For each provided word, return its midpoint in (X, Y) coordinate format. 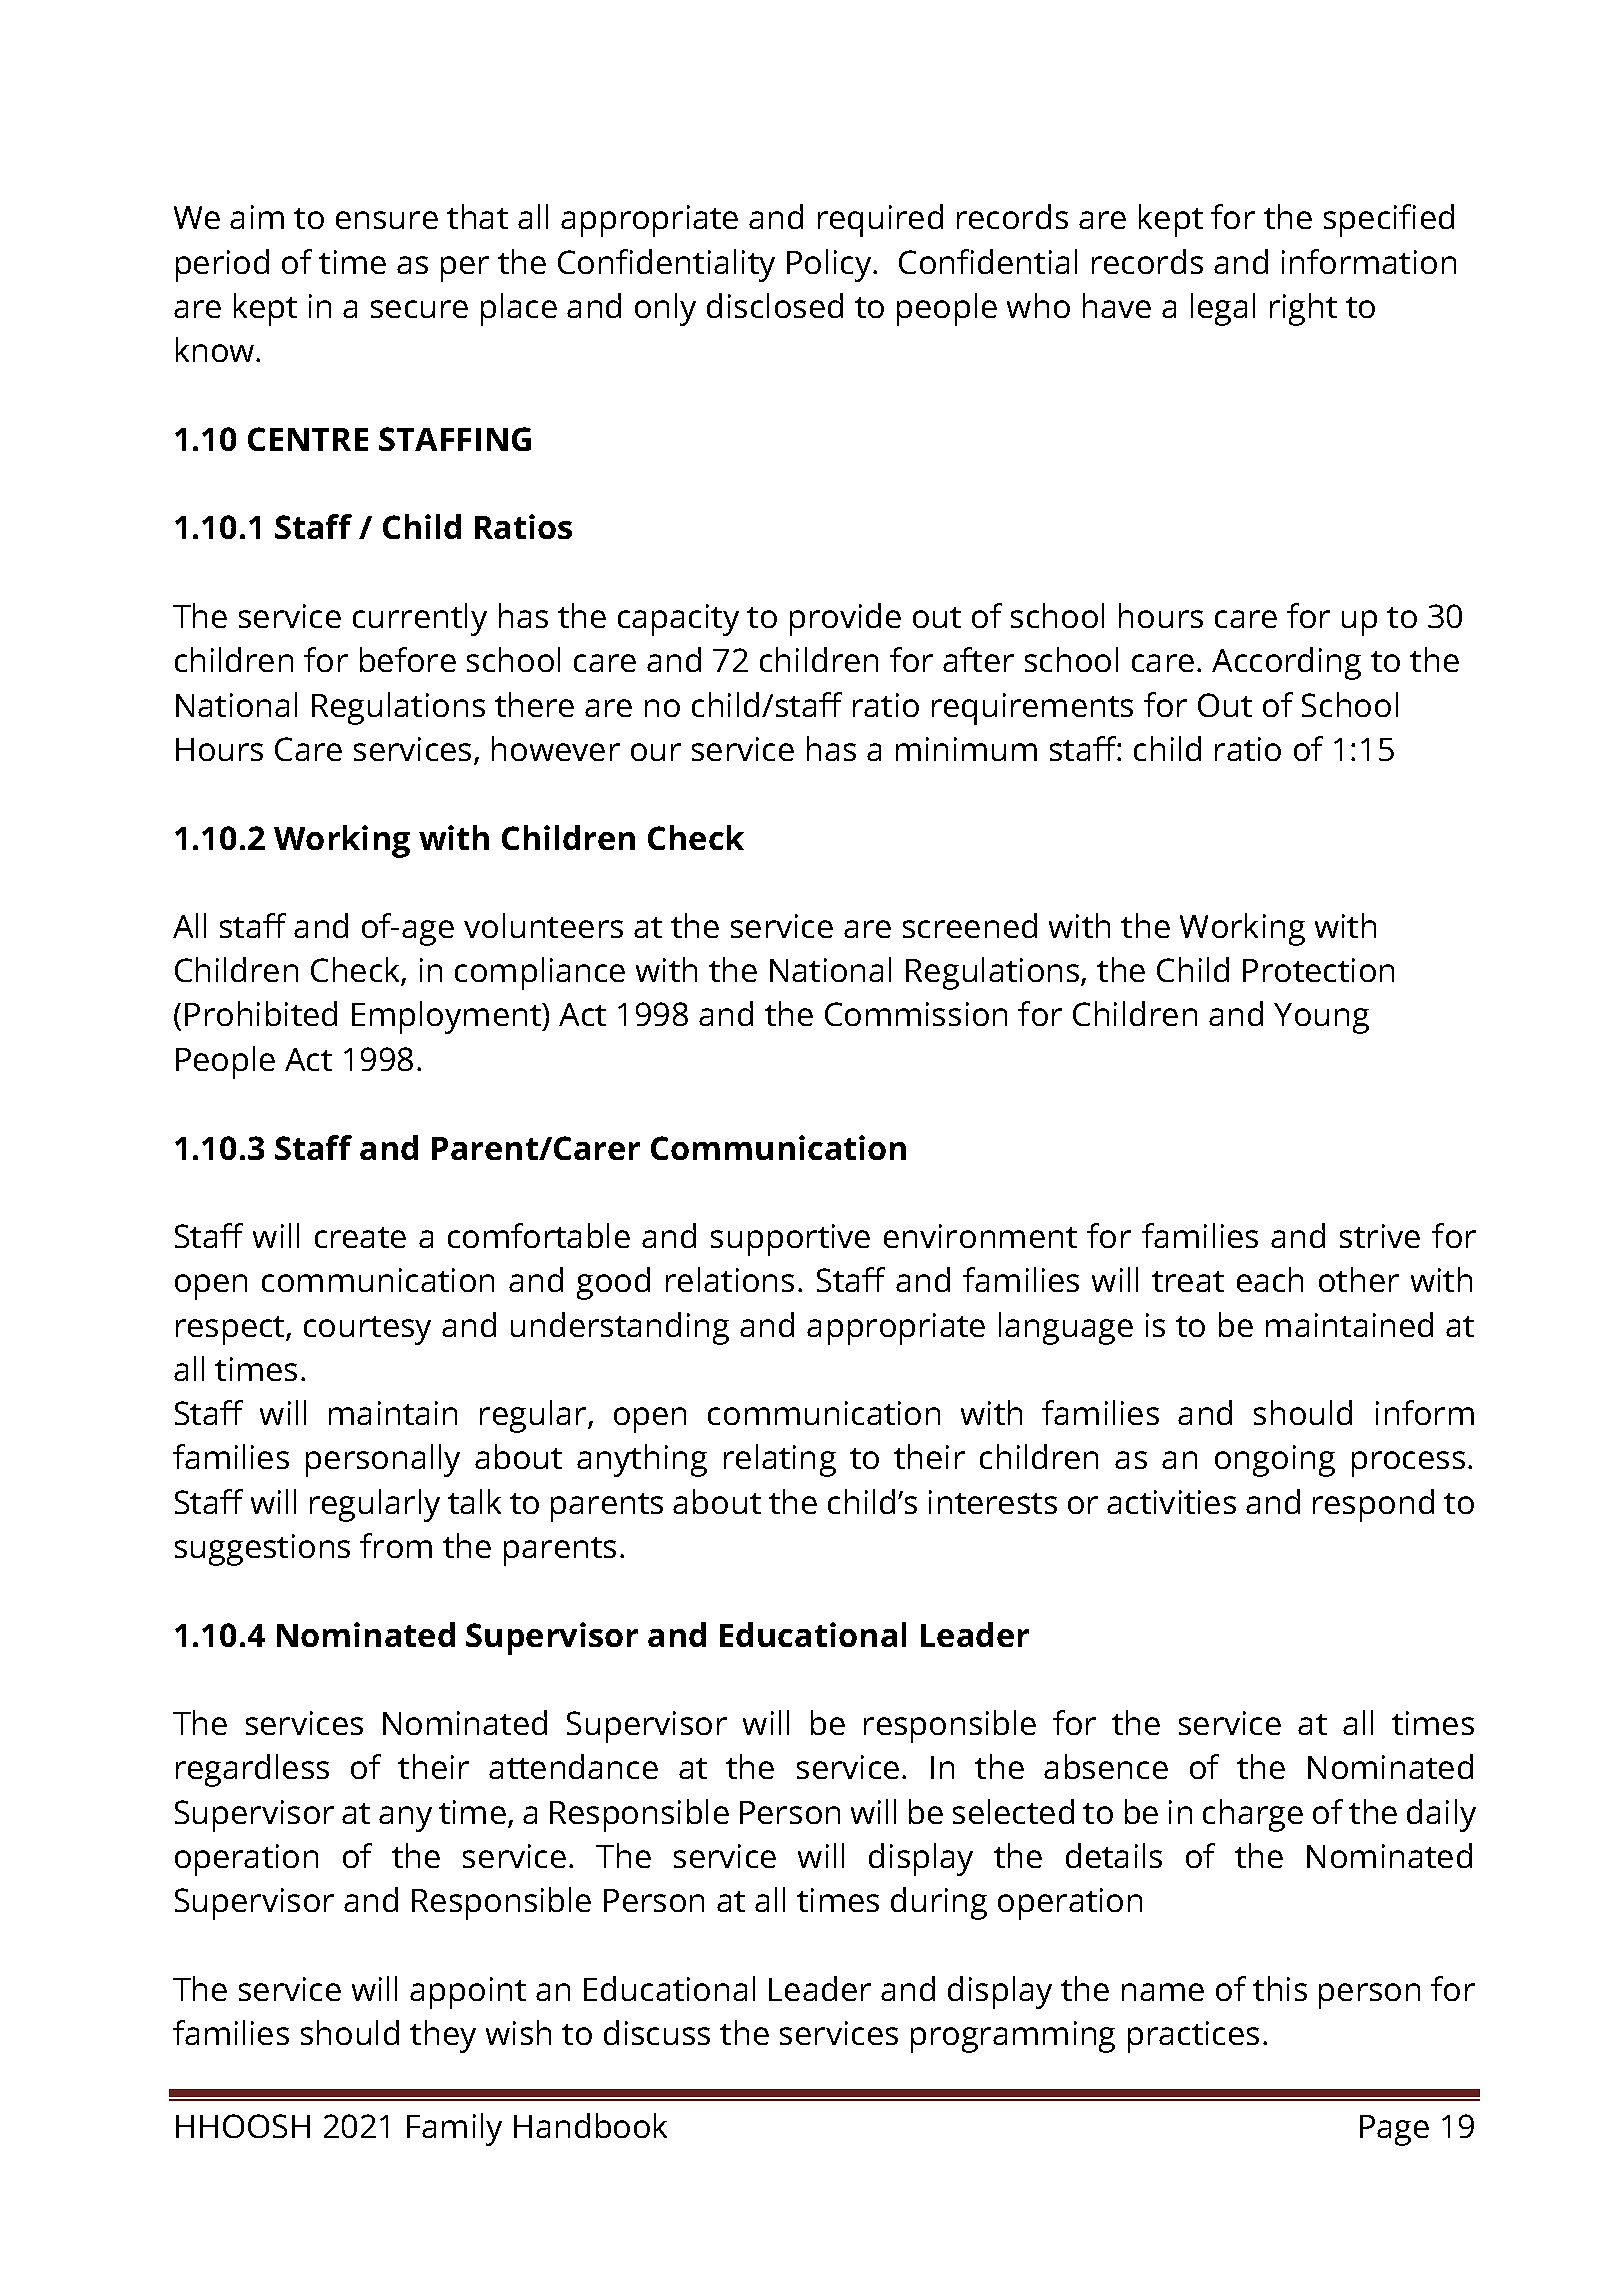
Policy (830, 265)
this (1280, 1988)
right (1303, 309)
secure (419, 309)
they (443, 2036)
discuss (657, 2032)
